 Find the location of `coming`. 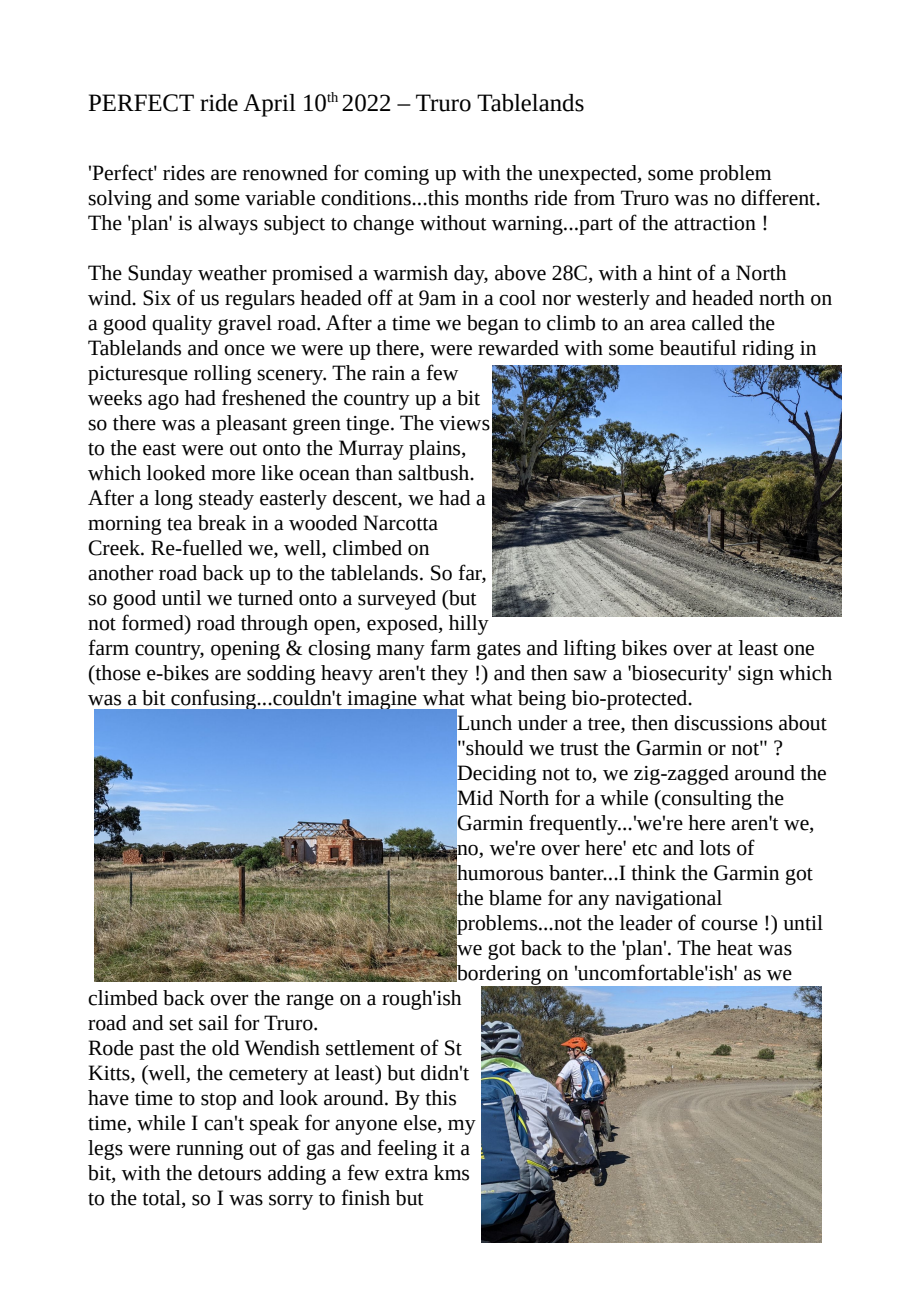

coming is located at coordinates (396, 175).
